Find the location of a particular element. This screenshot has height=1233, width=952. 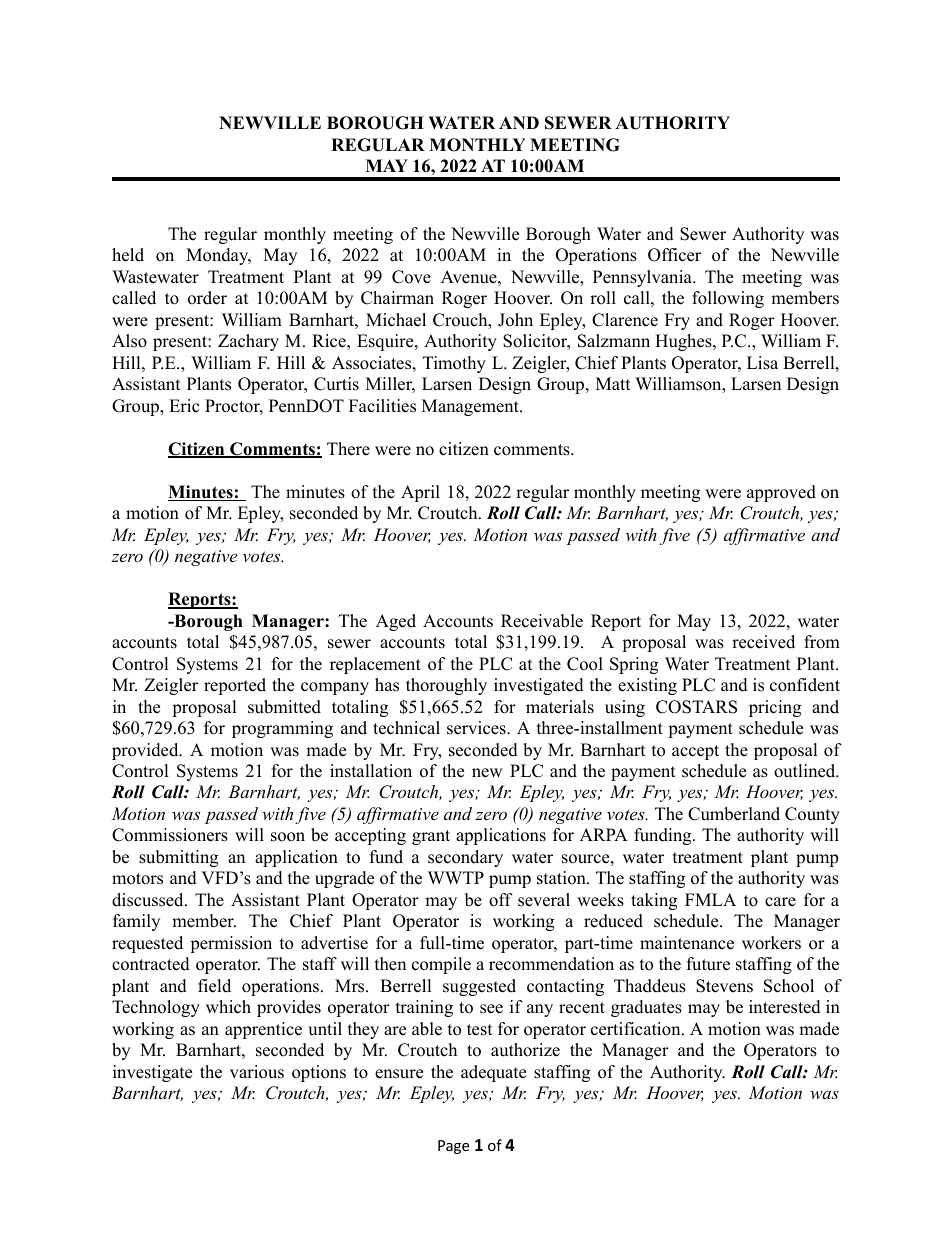

various is located at coordinates (257, 1072).
